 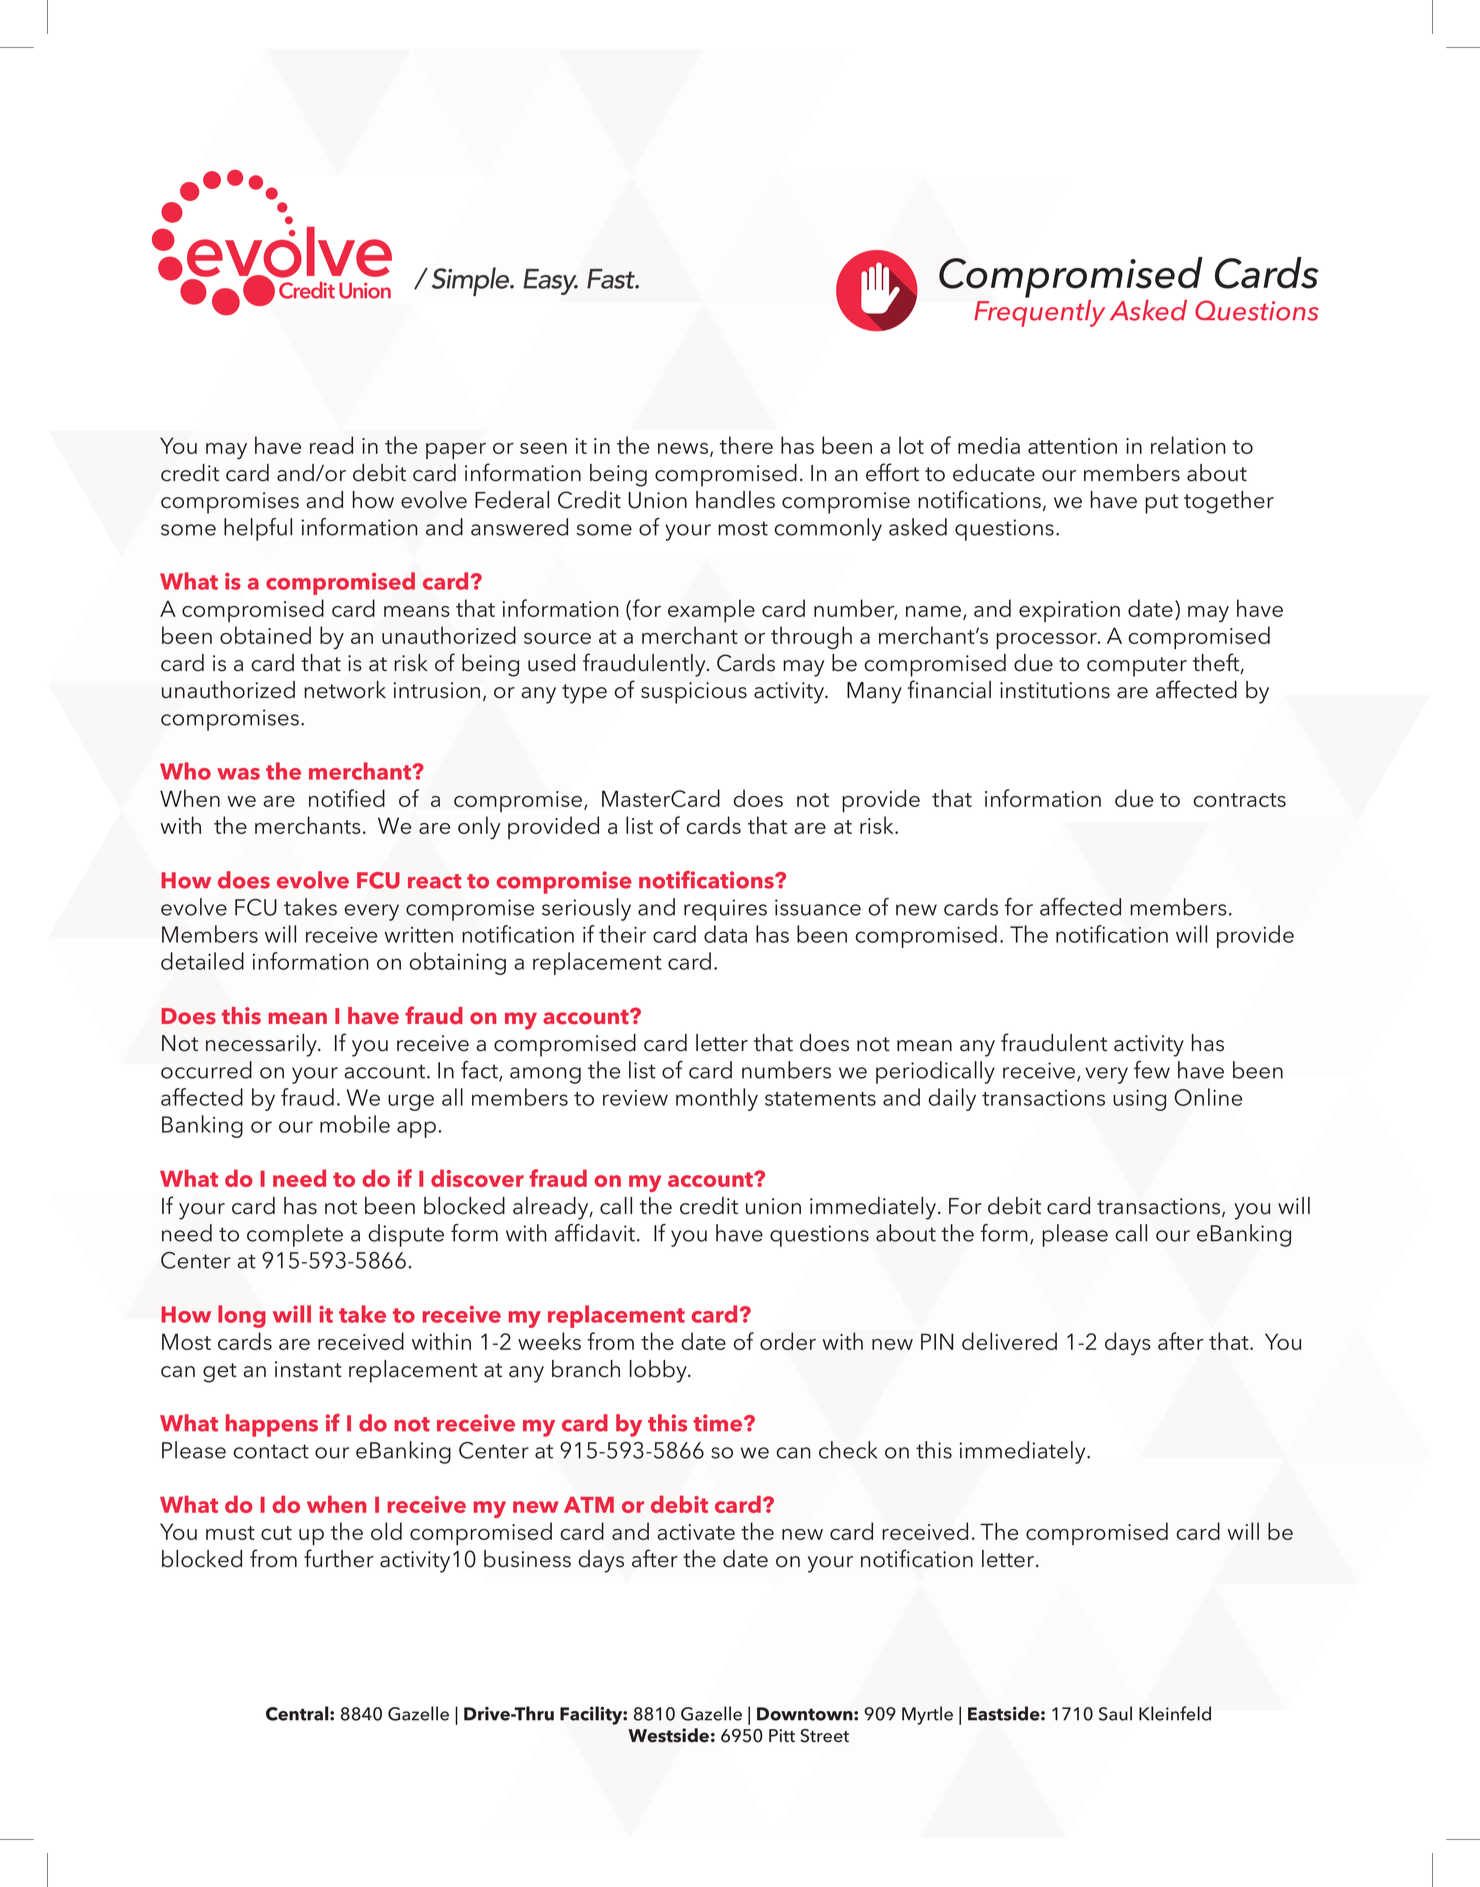 I want to click on there, so click(x=746, y=445).
